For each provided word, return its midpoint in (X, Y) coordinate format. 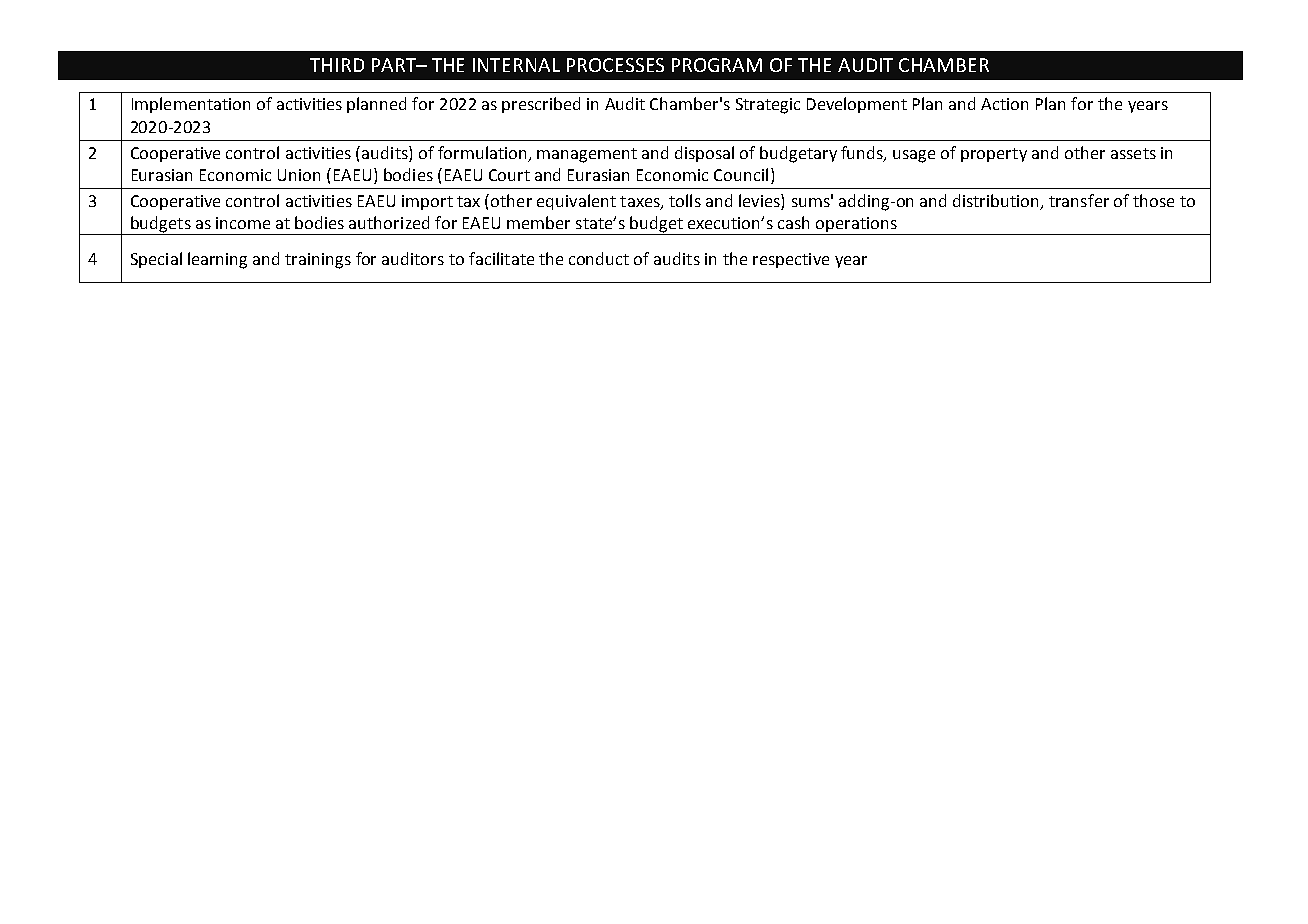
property (994, 155)
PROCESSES (615, 65)
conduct (599, 258)
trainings (318, 261)
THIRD (337, 65)
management (587, 155)
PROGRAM (717, 65)
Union (299, 175)
